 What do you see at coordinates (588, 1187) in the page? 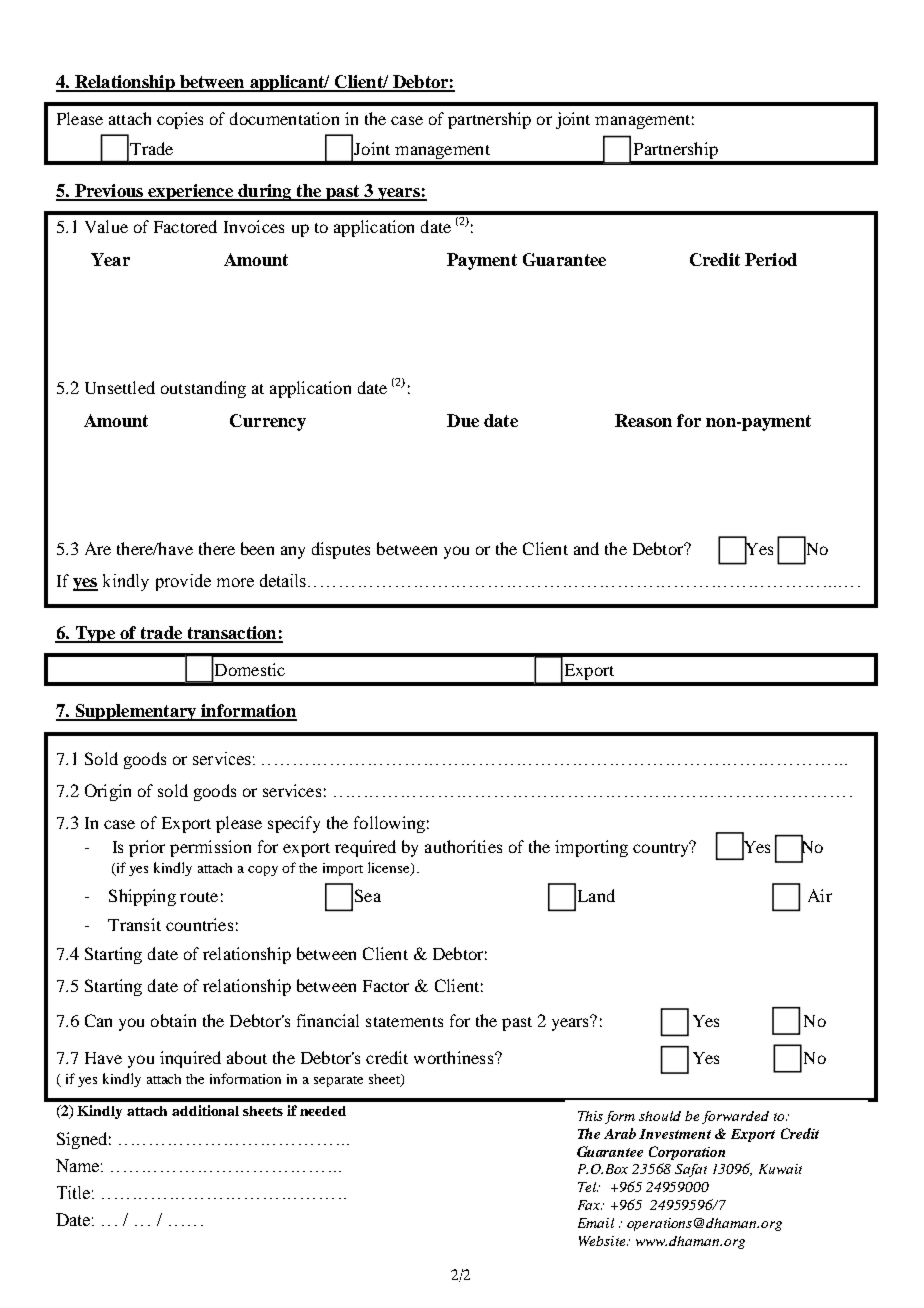
I see `Tel` at bounding box center [588, 1187].
